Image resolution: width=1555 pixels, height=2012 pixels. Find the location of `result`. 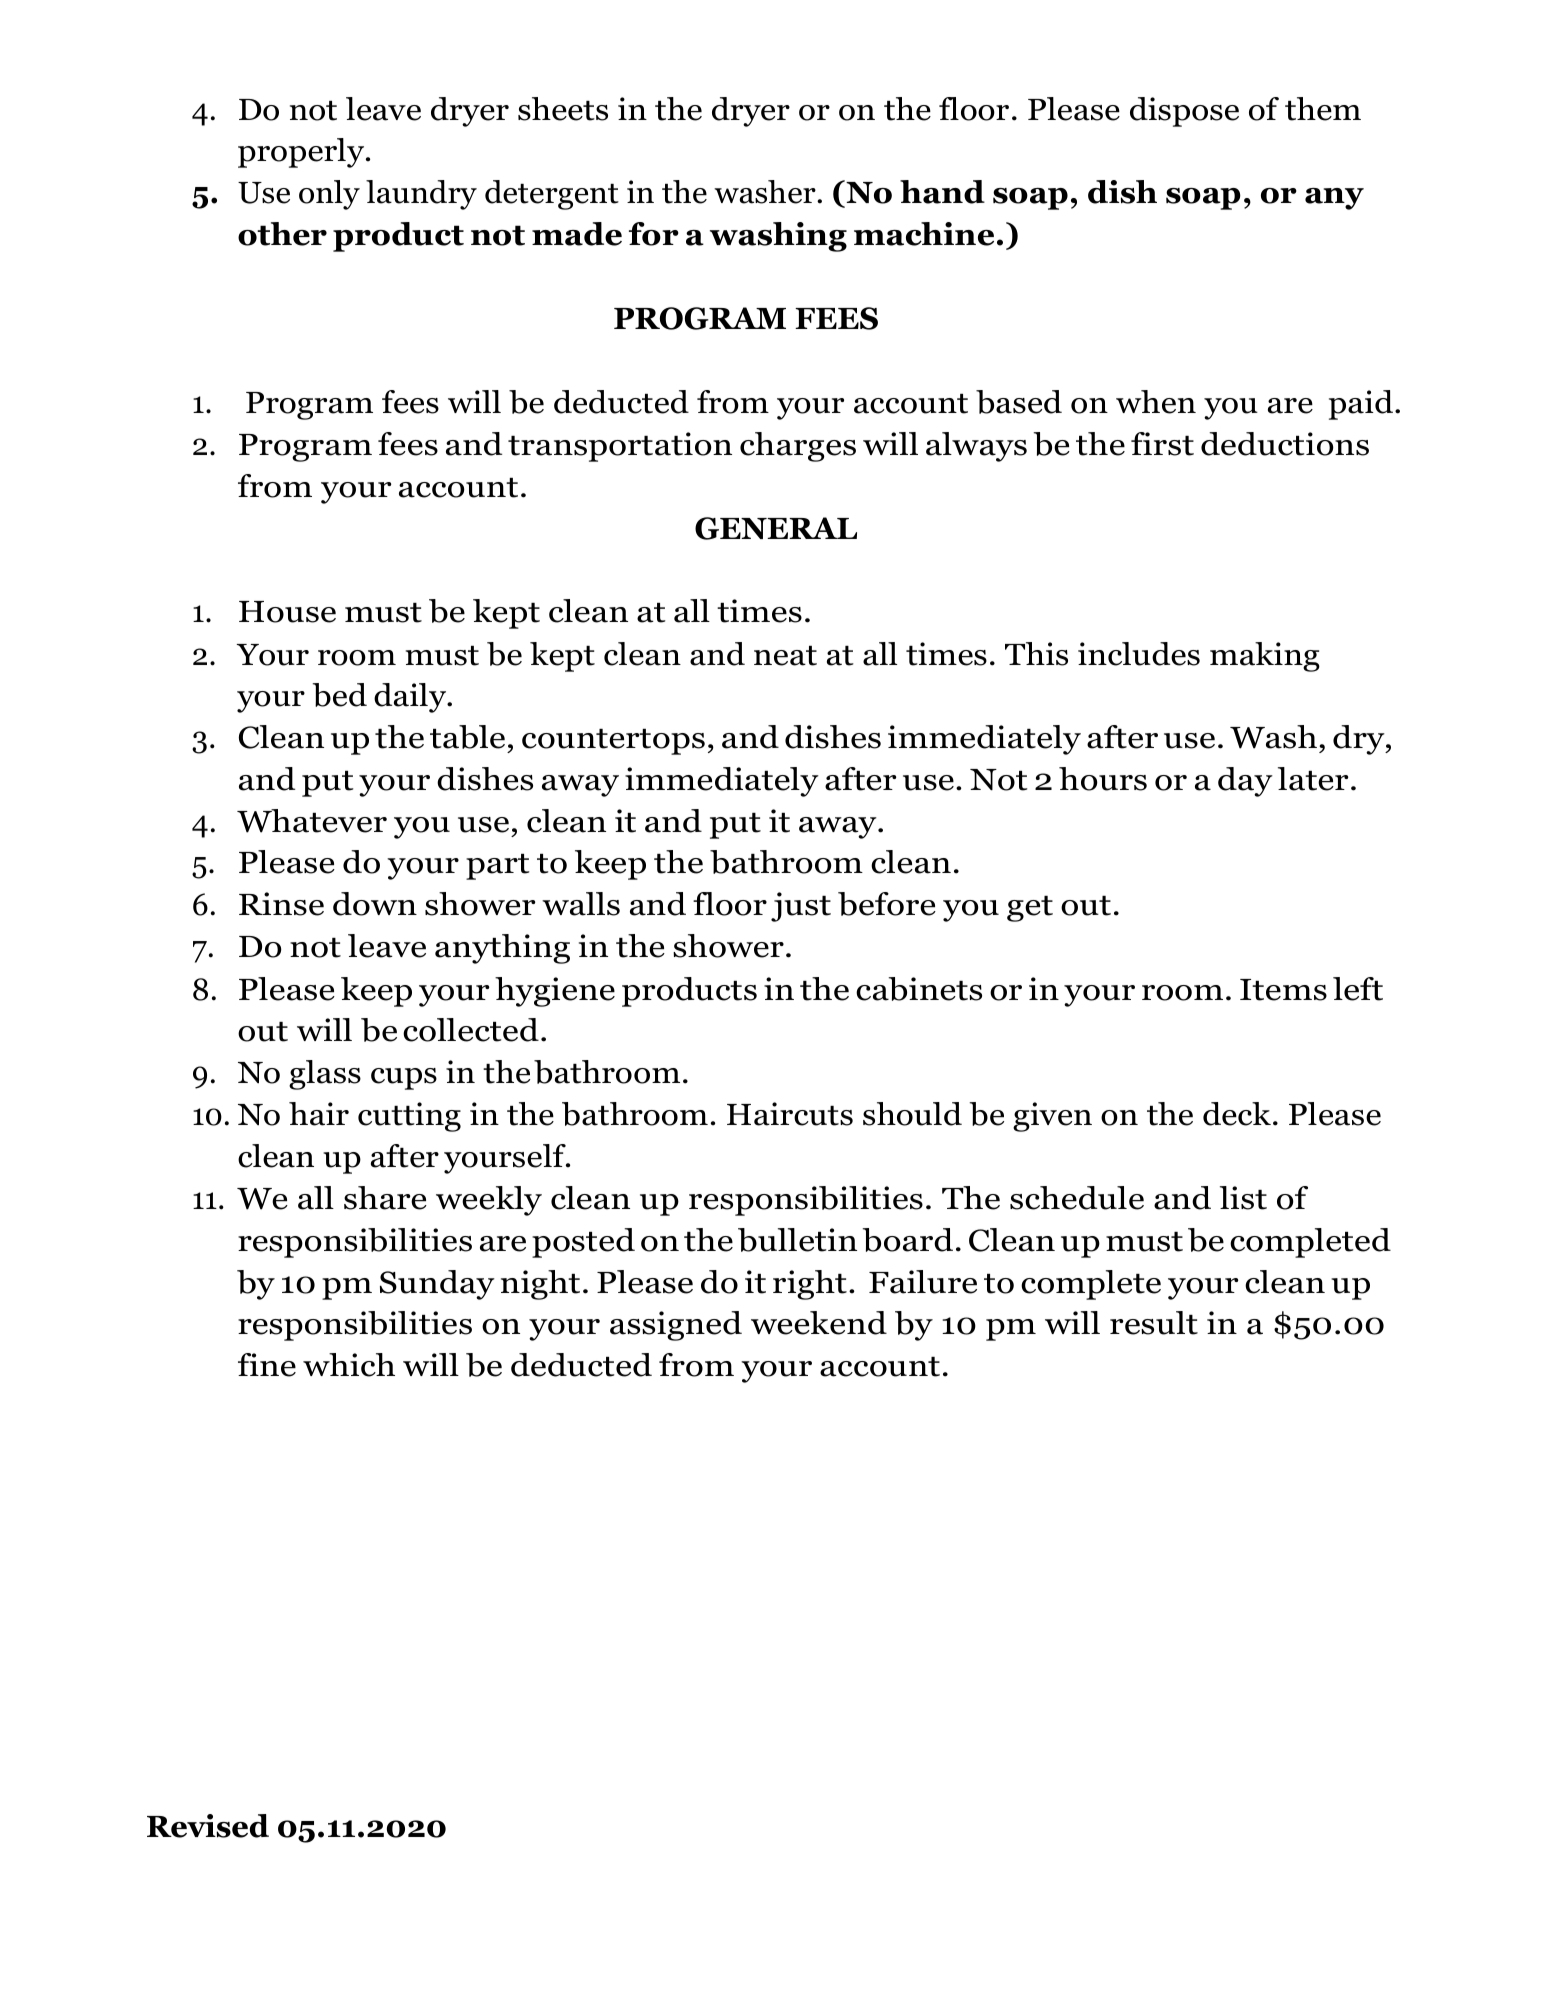

result is located at coordinates (1154, 1323).
